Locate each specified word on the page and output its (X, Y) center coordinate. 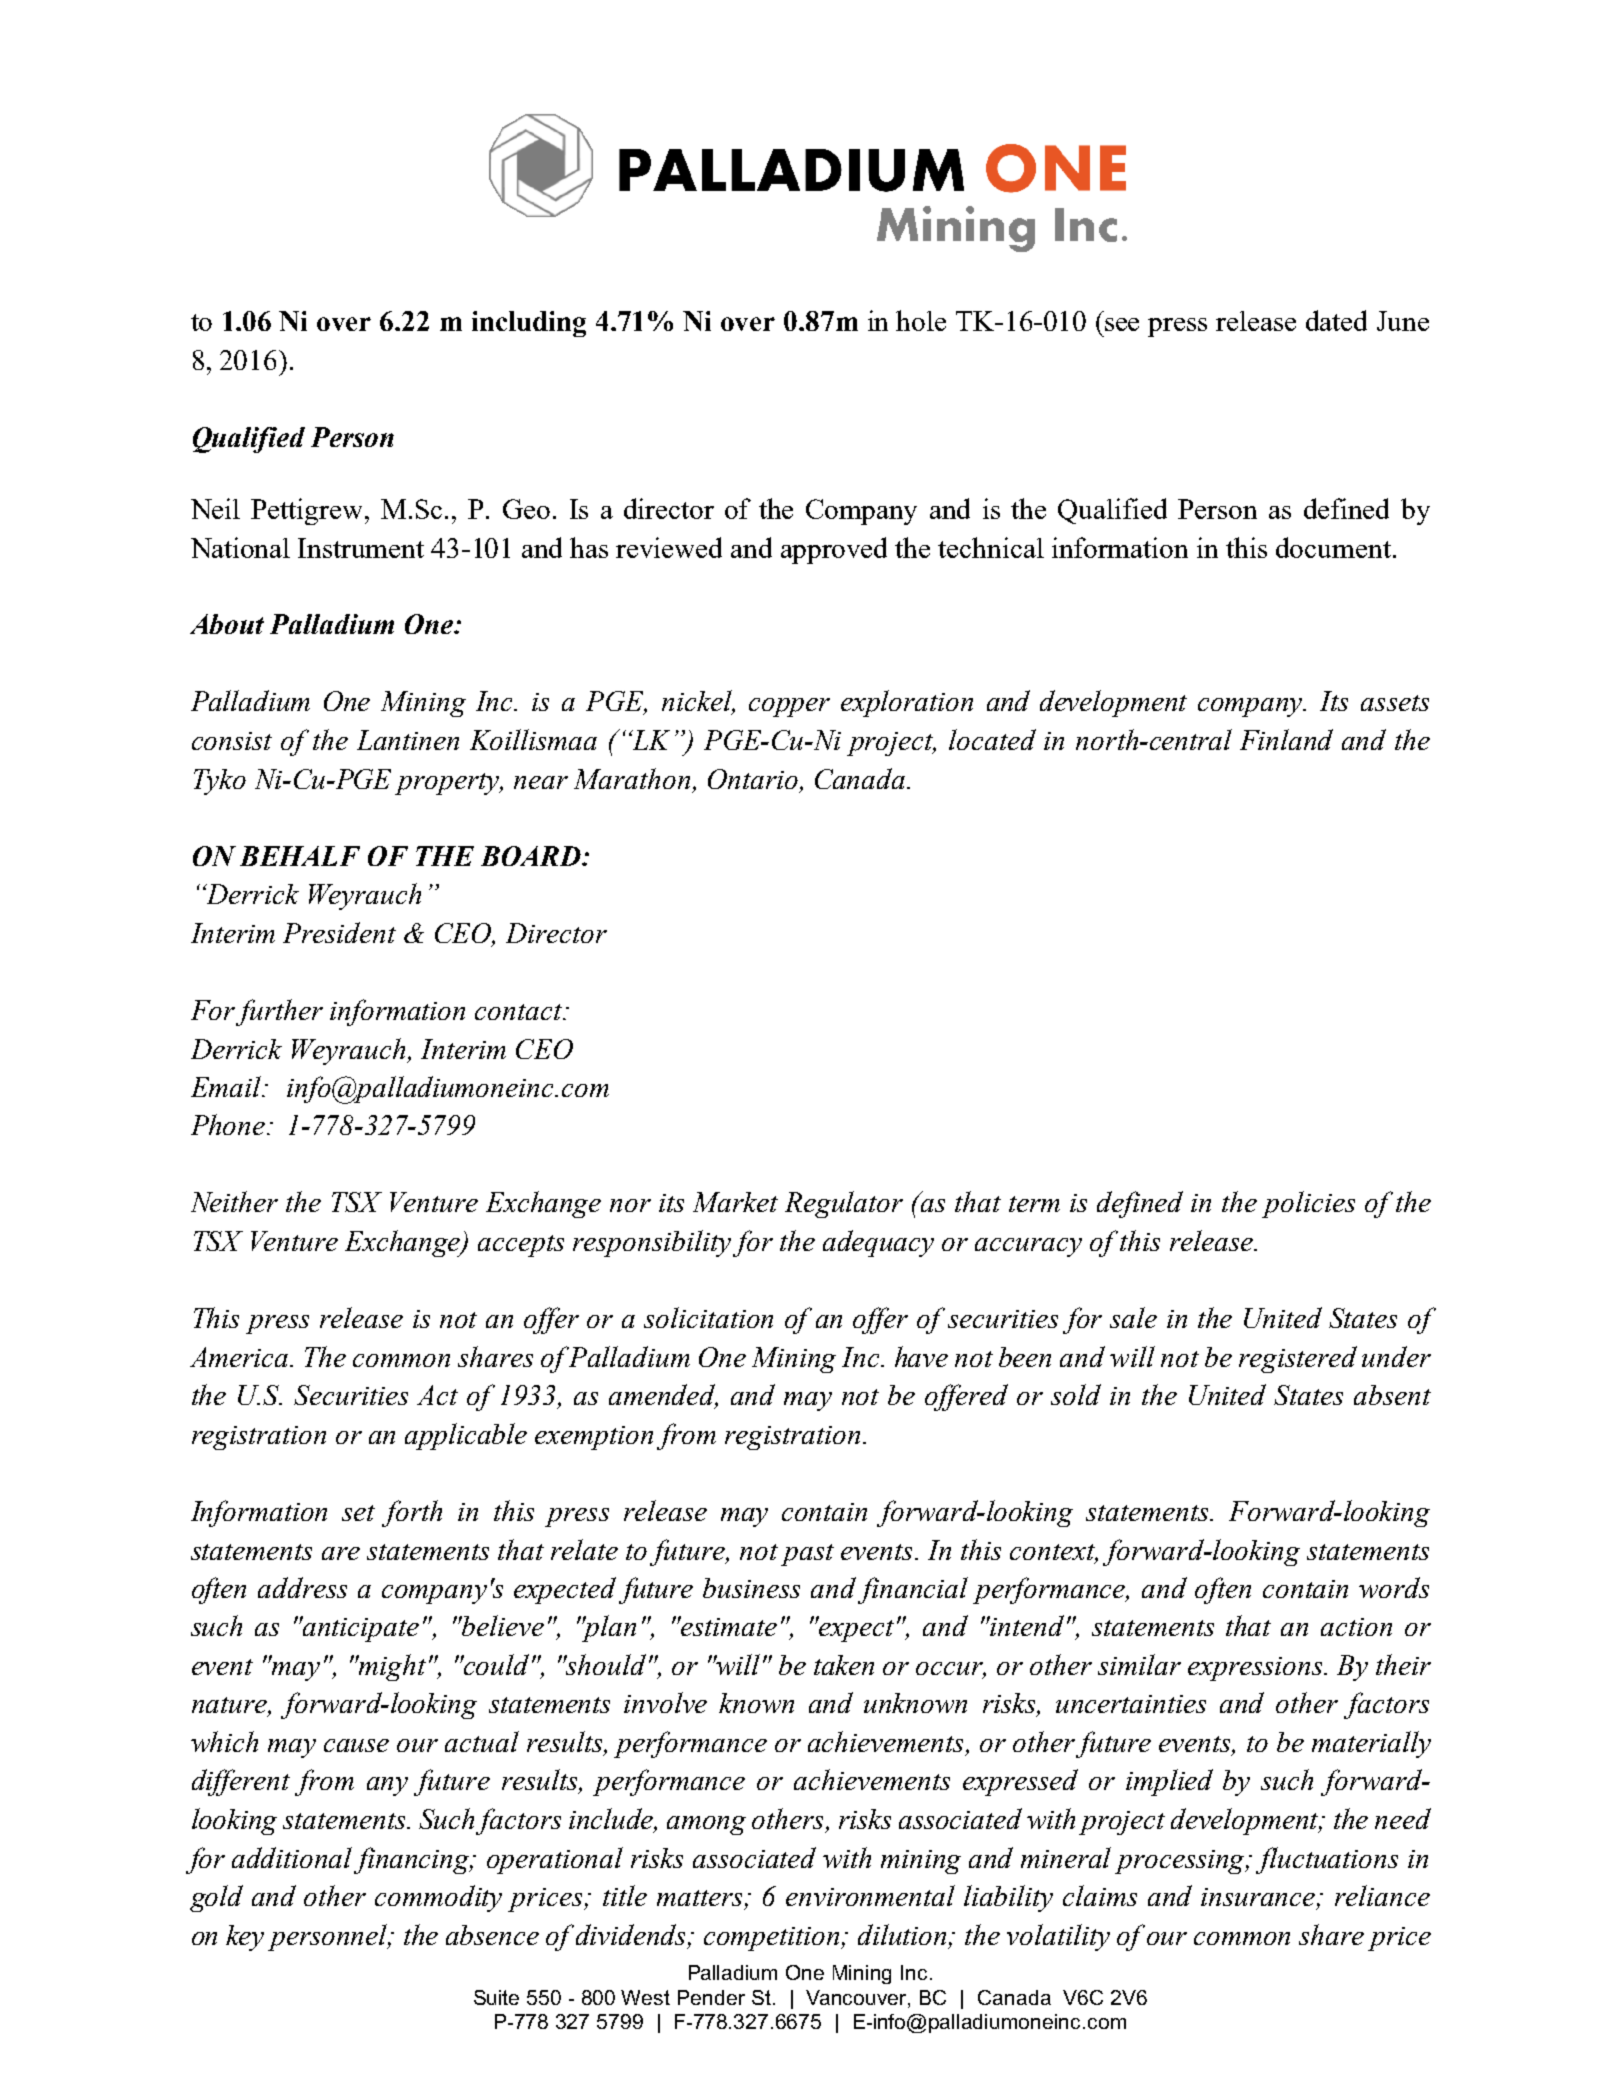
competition (773, 1939)
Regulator (844, 1204)
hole (921, 320)
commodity (438, 1898)
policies (1308, 1204)
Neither (234, 1201)
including (529, 324)
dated (1336, 320)
